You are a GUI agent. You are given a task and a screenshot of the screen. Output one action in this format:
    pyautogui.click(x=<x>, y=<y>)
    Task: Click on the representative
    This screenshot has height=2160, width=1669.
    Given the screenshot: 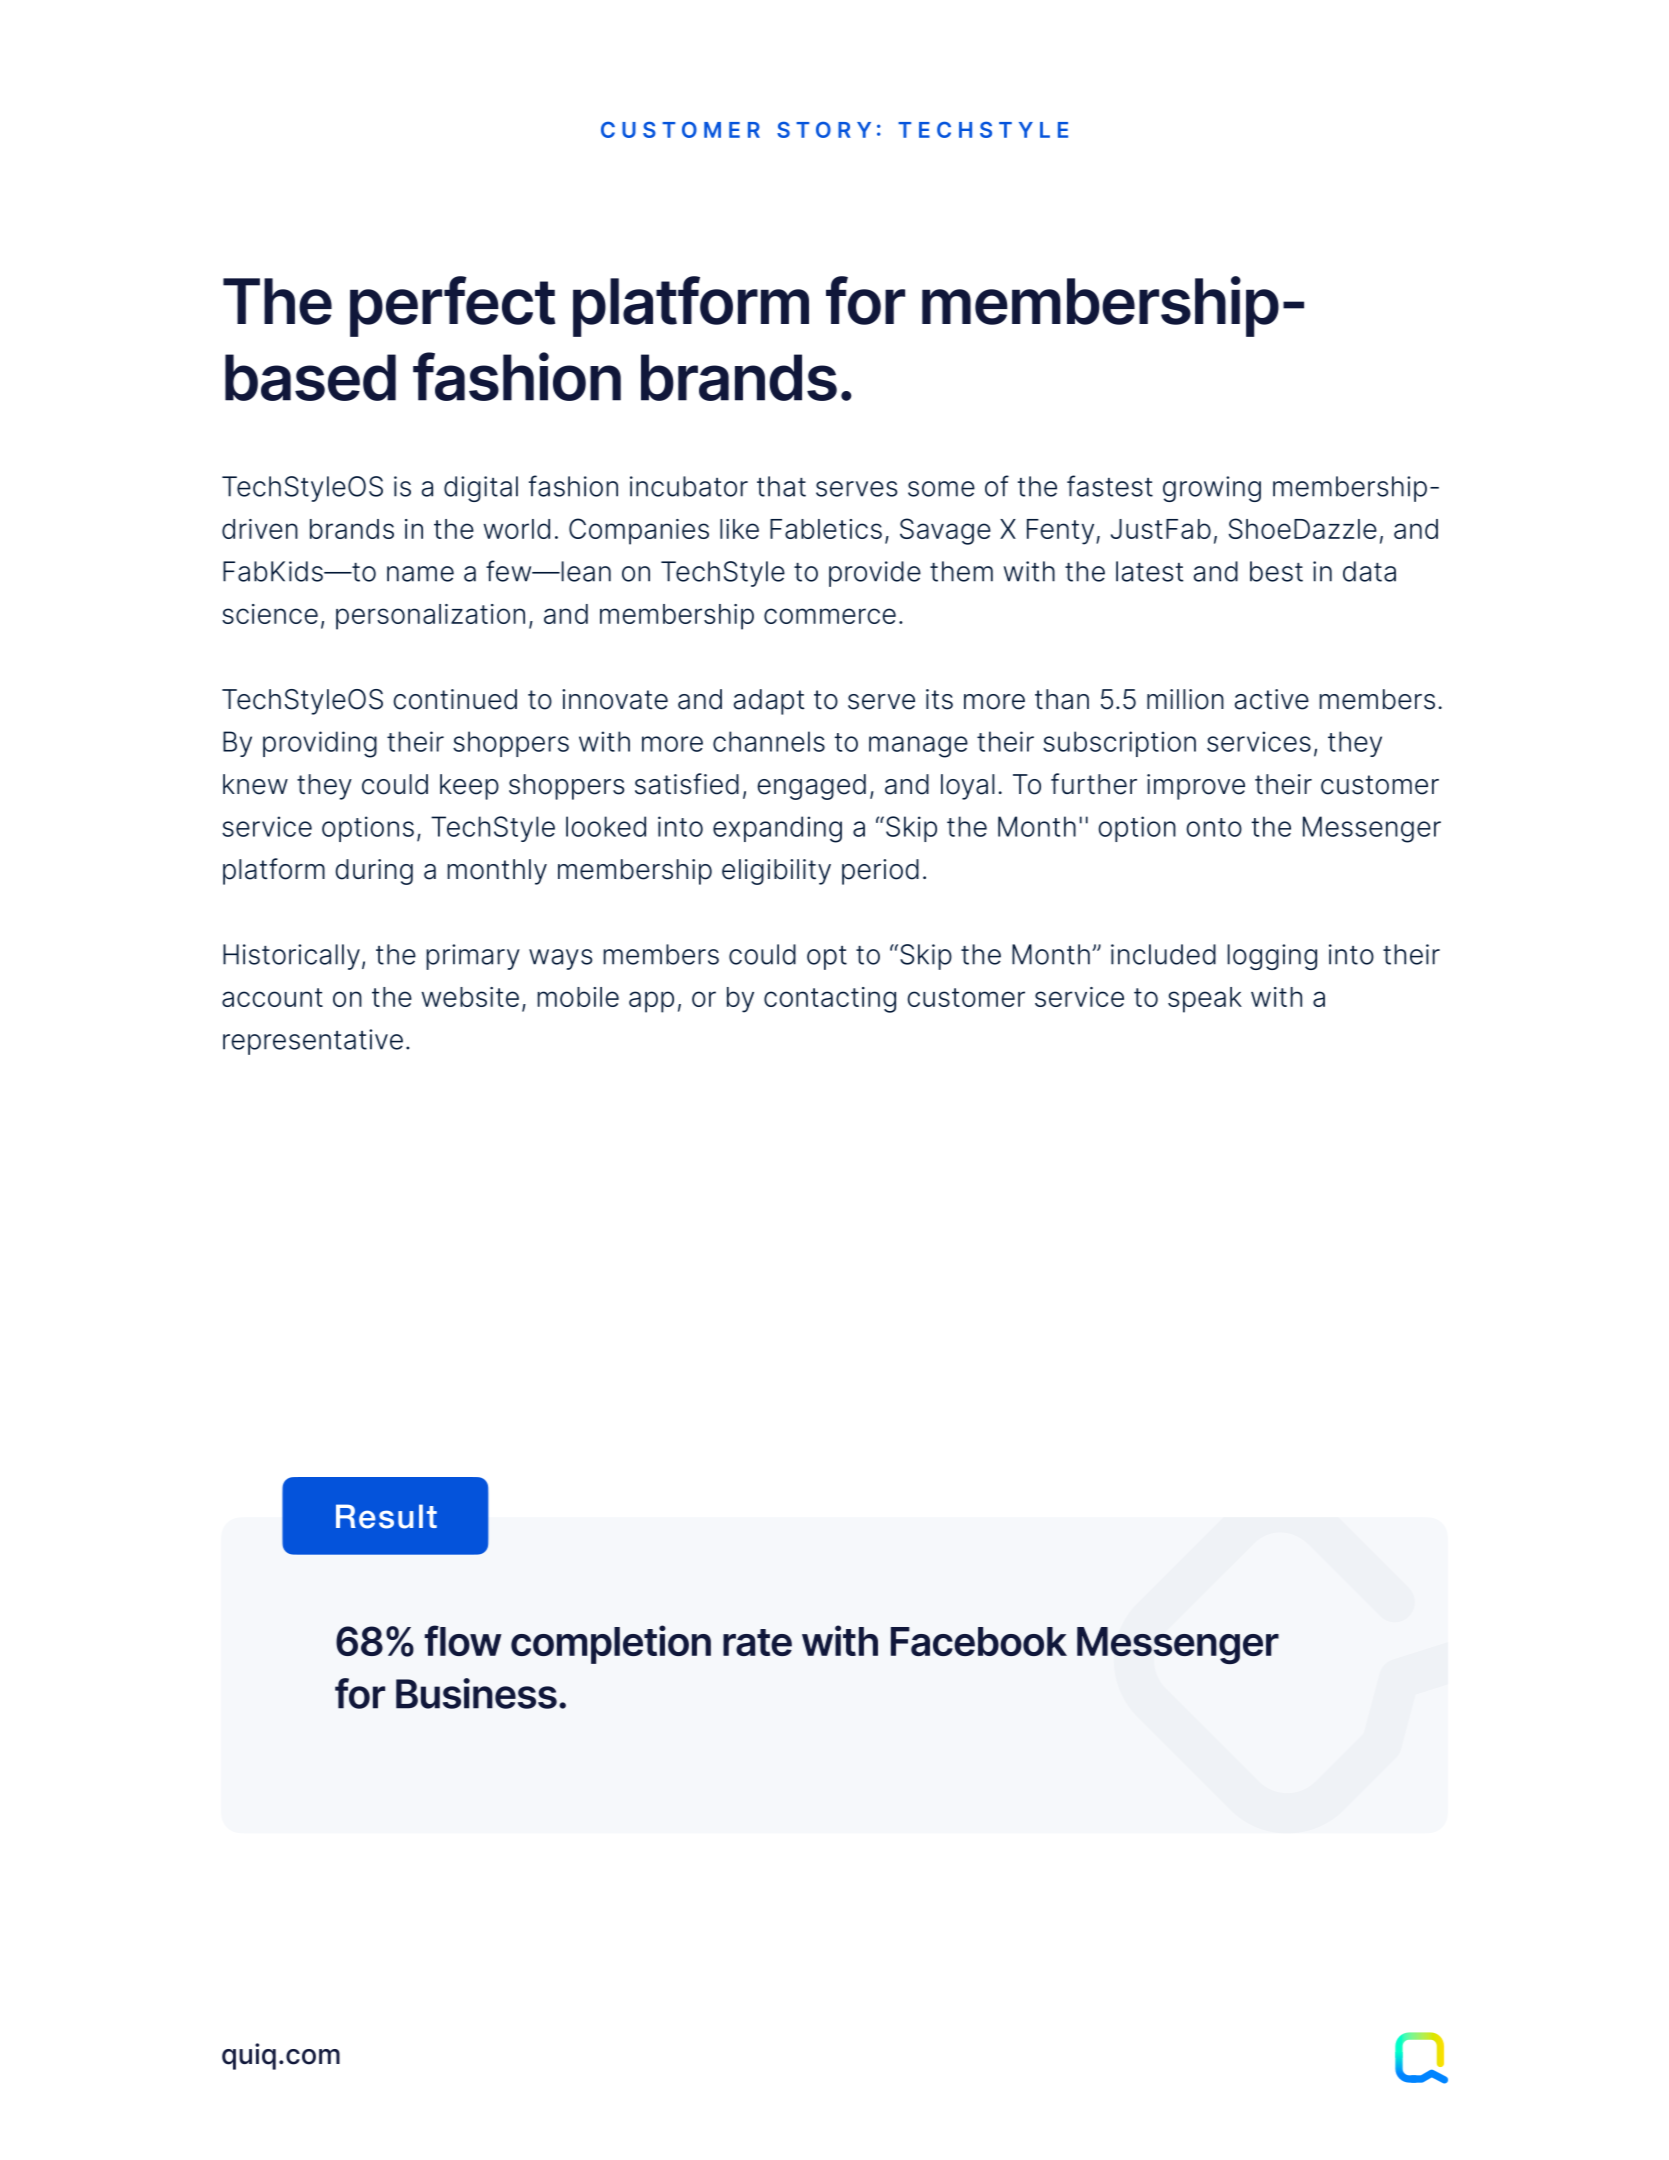 What is the action you would take?
    pyautogui.click(x=313, y=1042)
